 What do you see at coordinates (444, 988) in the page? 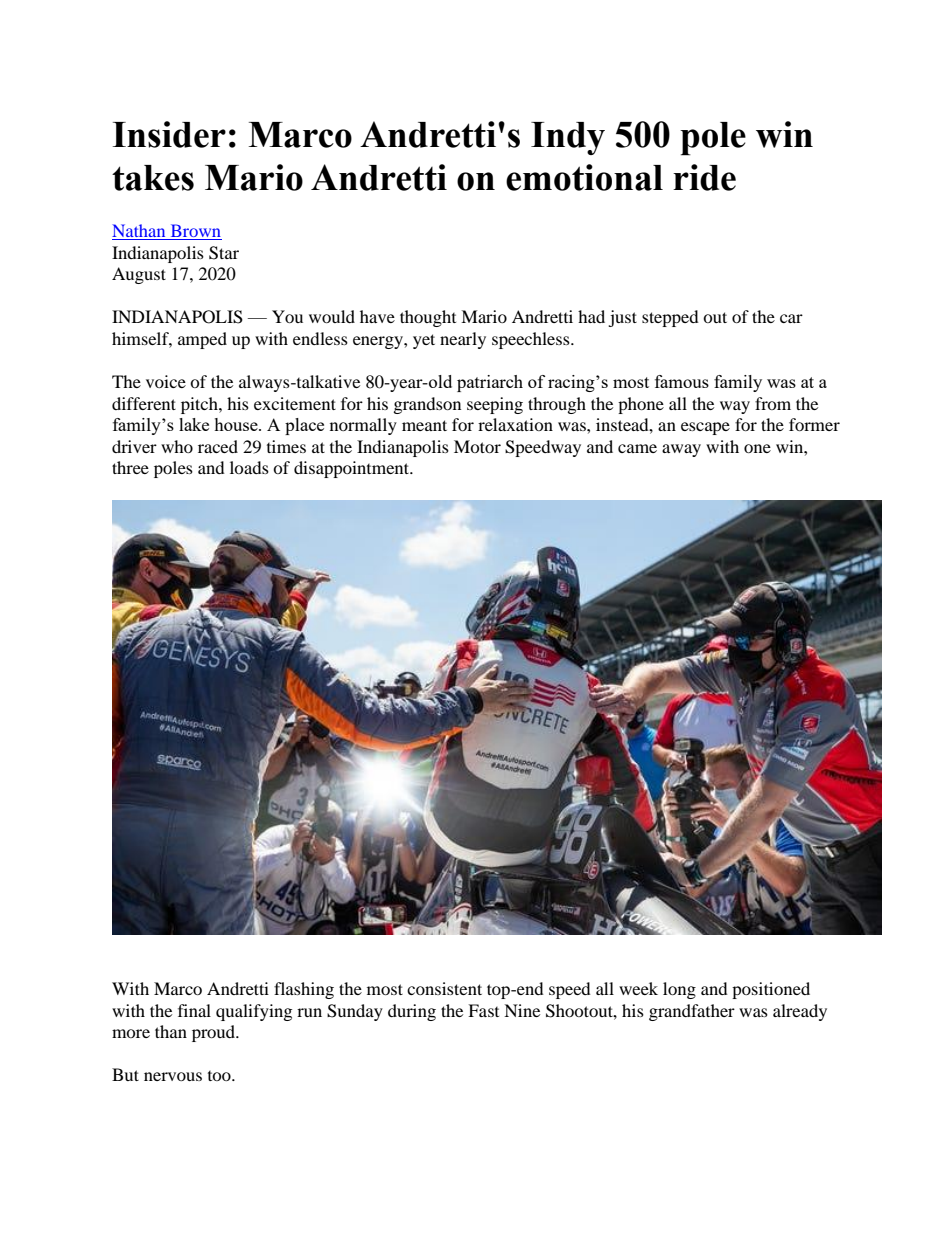
I see `consistent` at bounding box center [444, 988].
